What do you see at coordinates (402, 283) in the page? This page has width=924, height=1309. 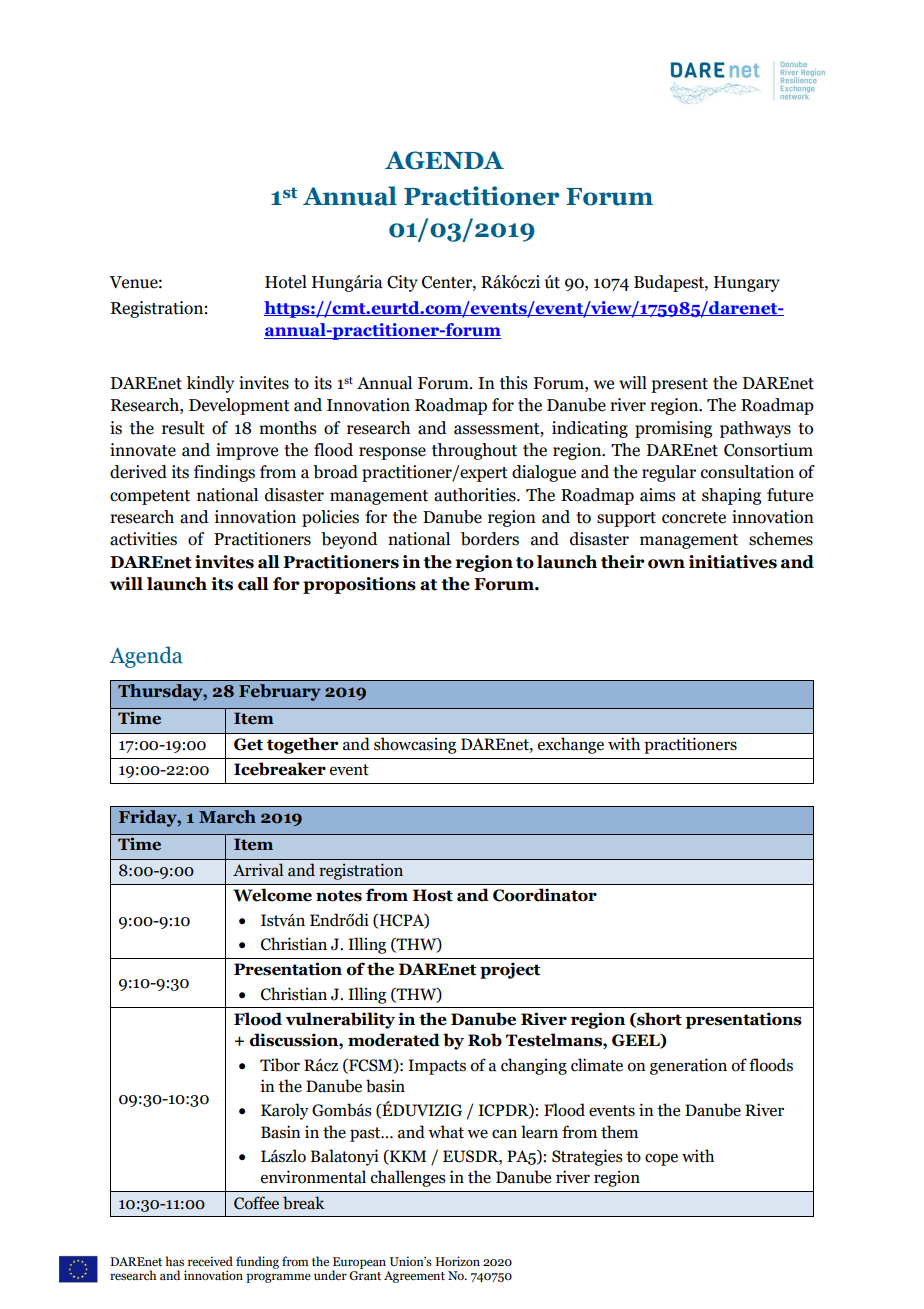 I see `City` at bounding box center [402, 283].
